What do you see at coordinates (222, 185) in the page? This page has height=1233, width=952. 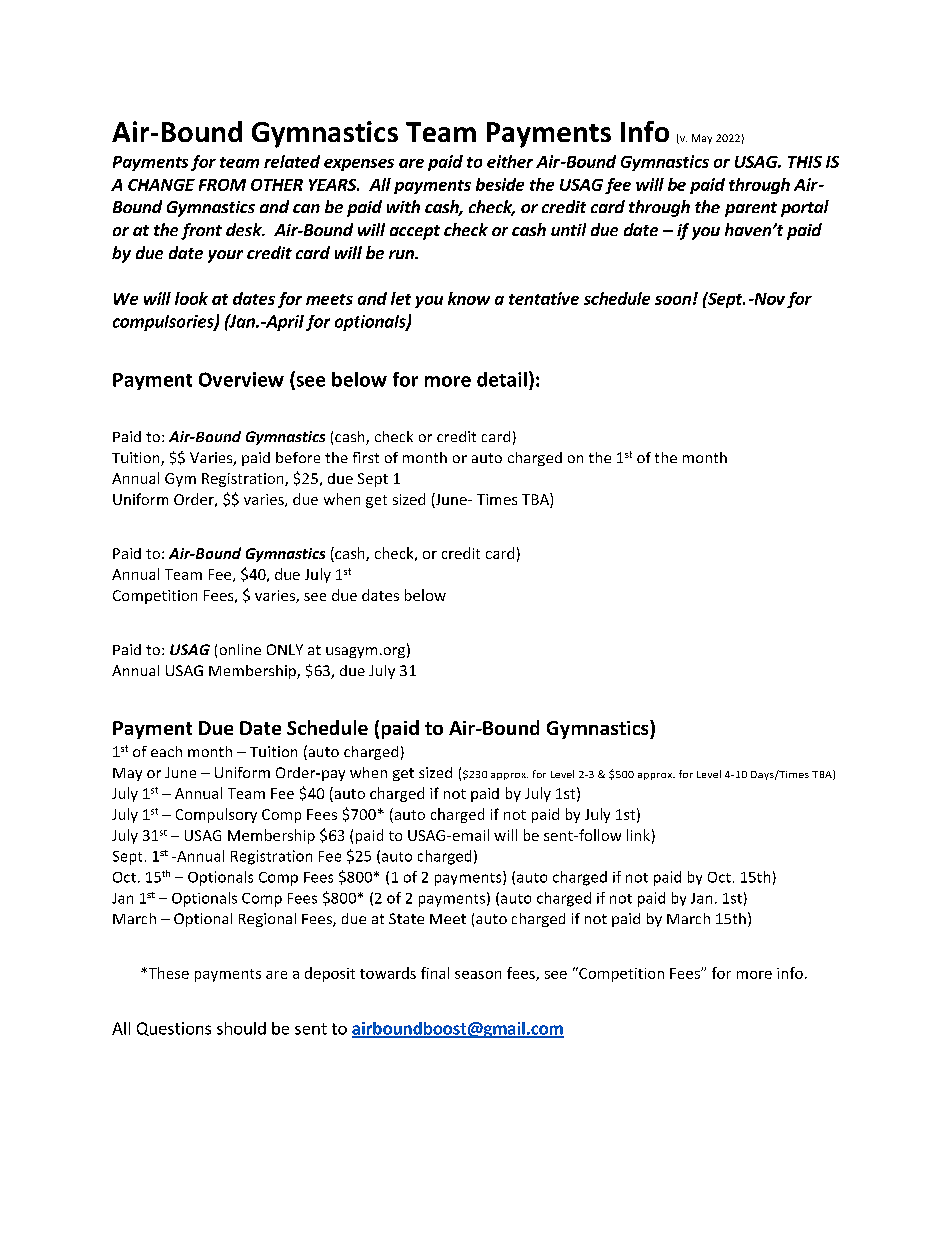 I see `FROM` at bounding box center [222, 185].
